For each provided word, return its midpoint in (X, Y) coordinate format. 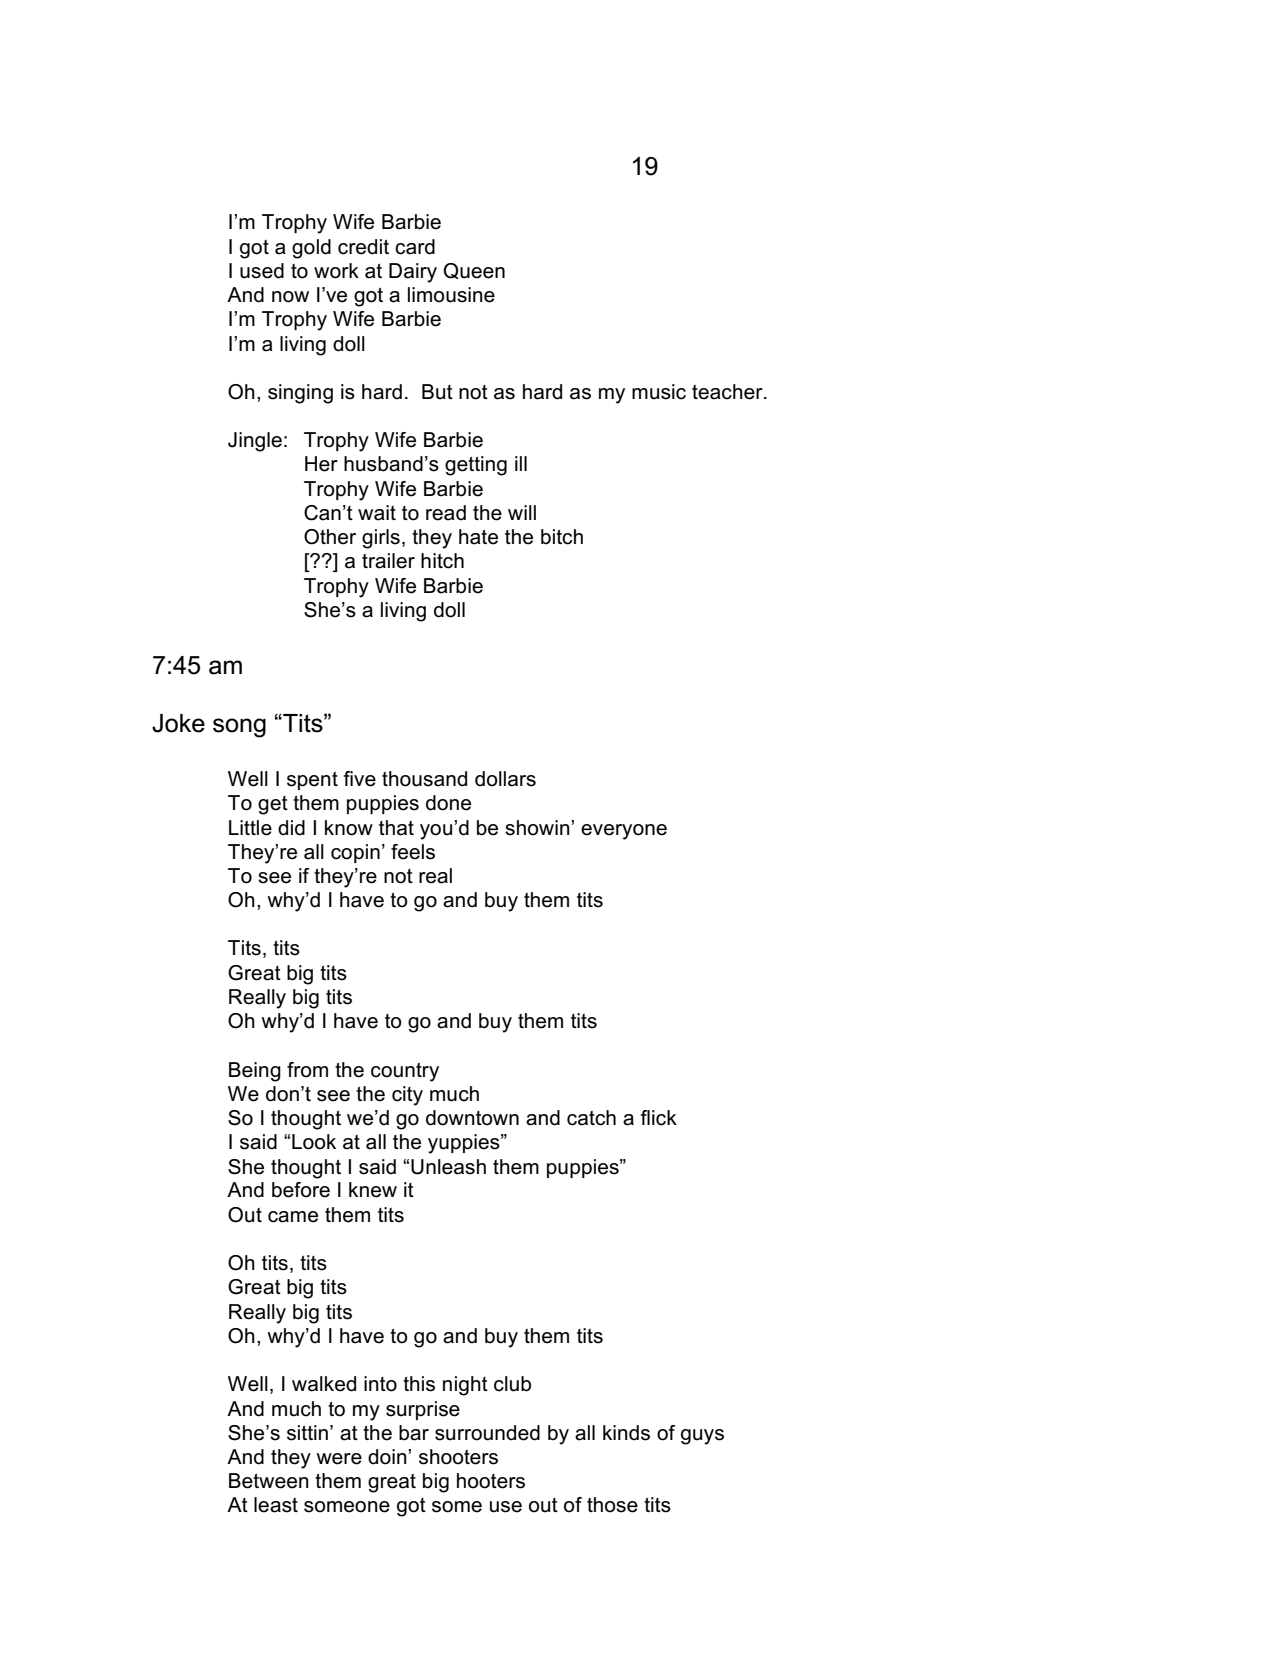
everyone (624, 832)
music (659, 392)
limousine (451, 295)
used (262, 271)
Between (269, 1481)
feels (413, 852)
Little (250, 828)
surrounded (487, 1433)
